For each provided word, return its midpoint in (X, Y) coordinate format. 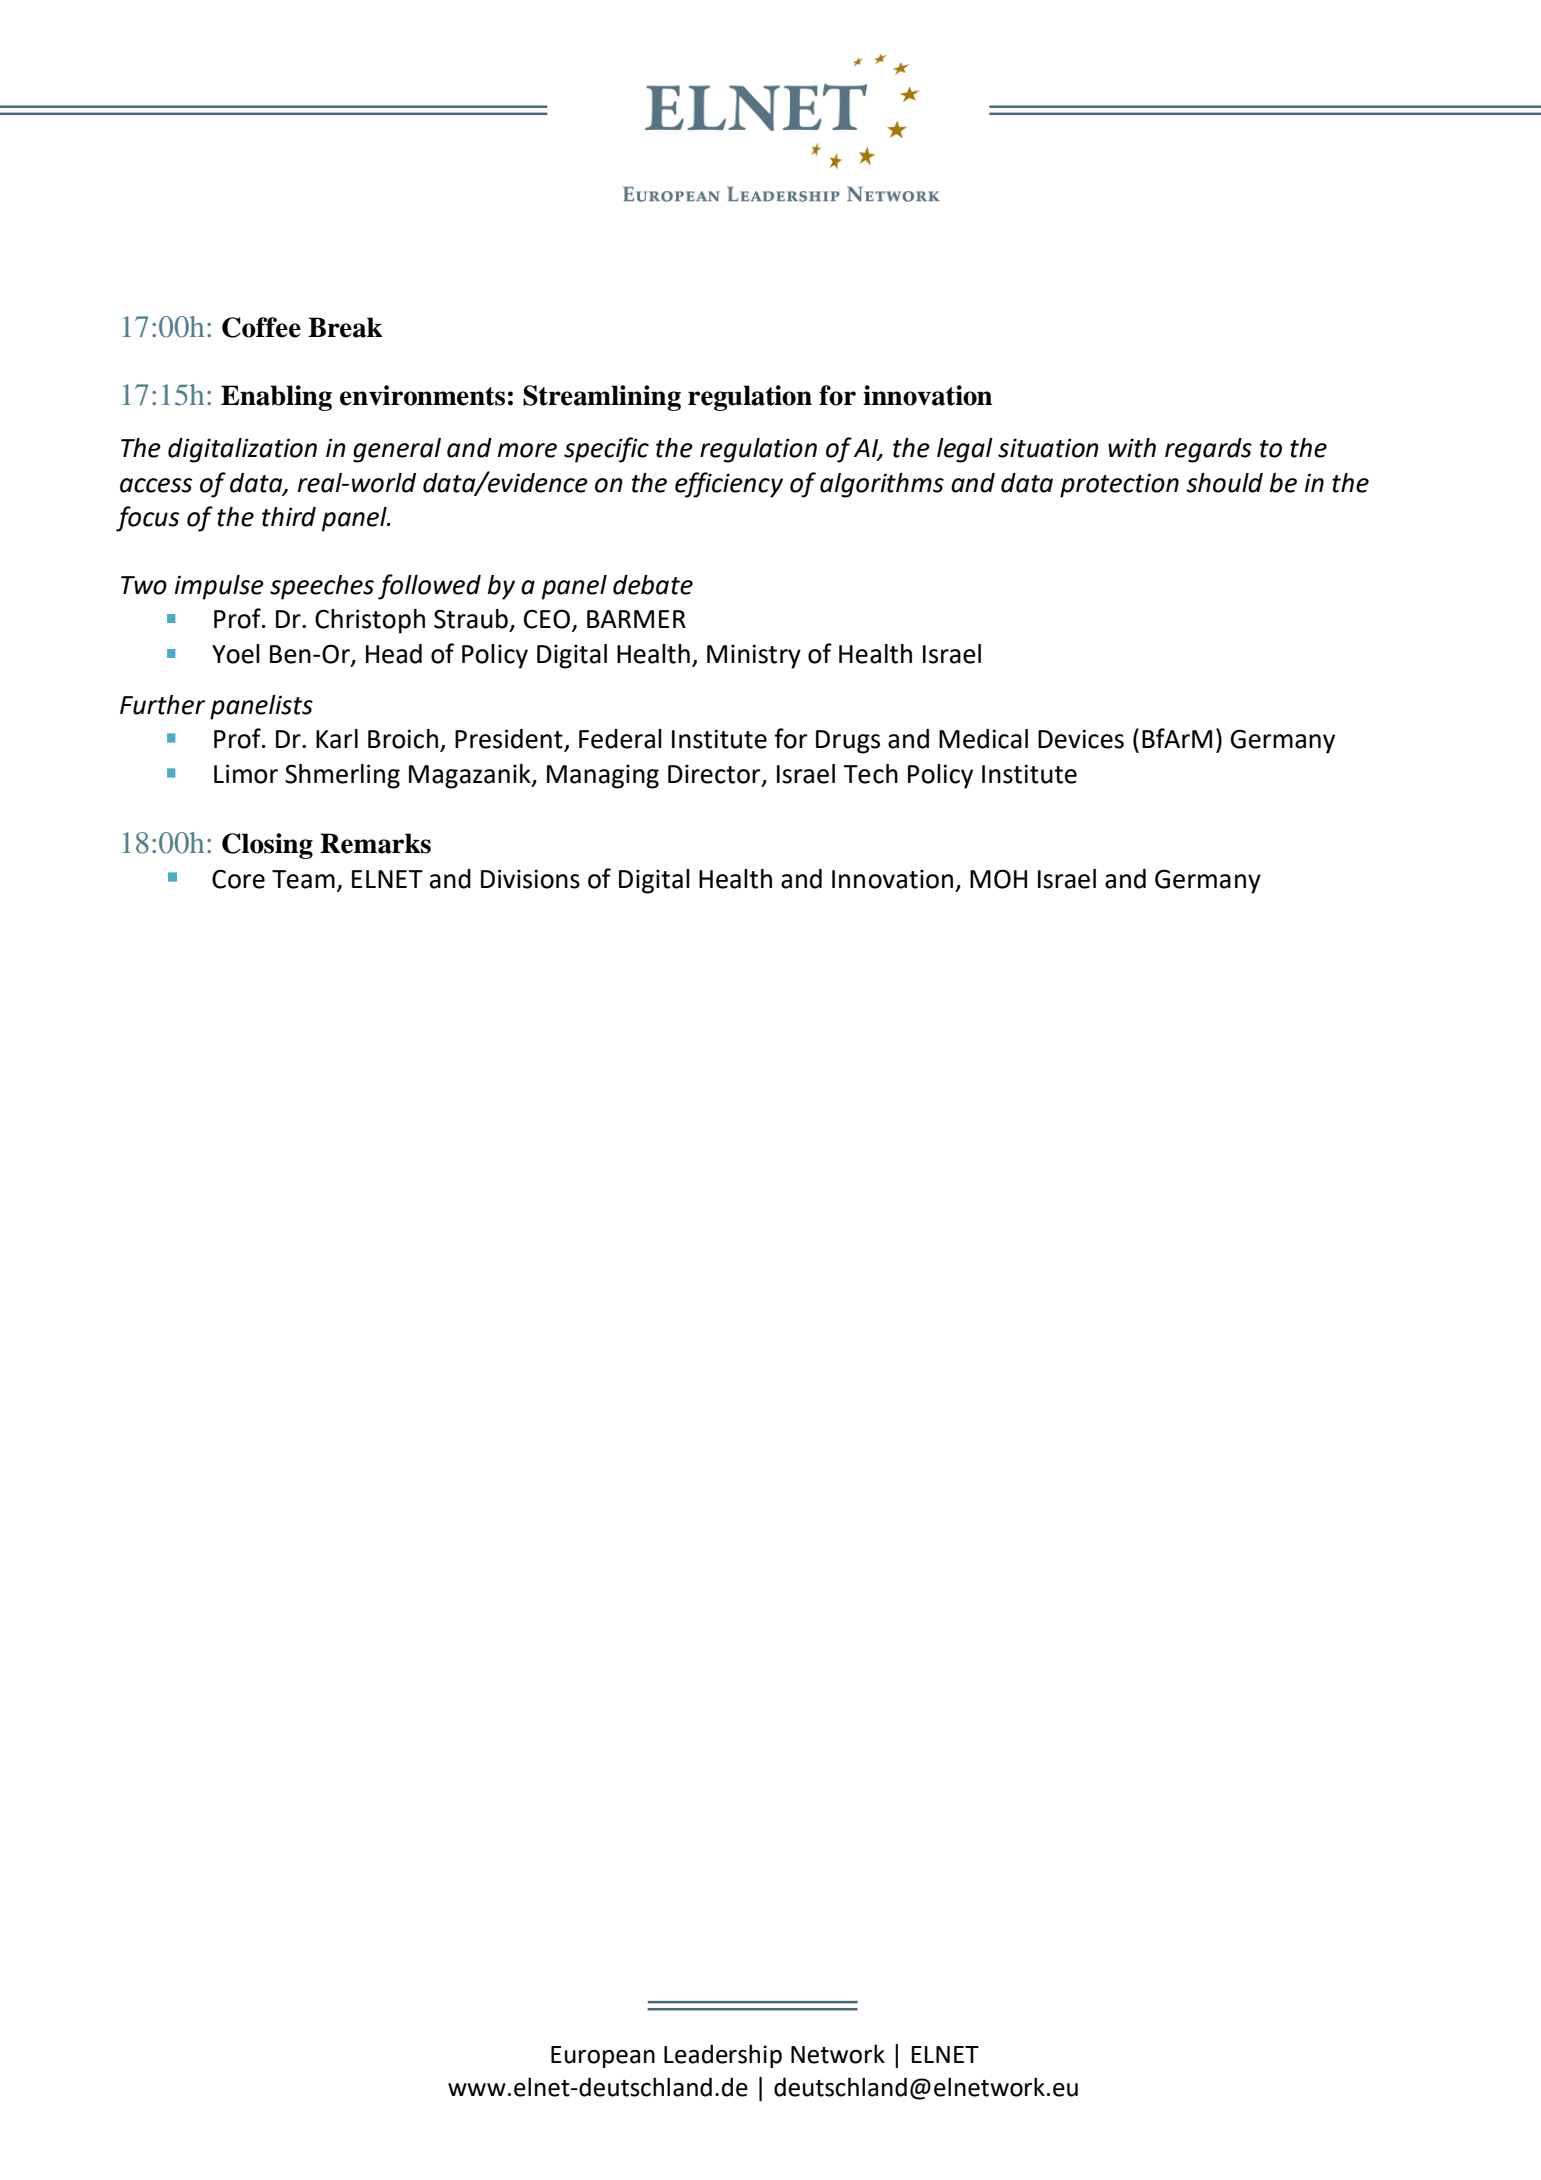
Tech (870, 774)
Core (238, 879)
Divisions (530, 879)
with (1132, 448)
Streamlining (602, 398)
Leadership (723, 2056)
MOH (998, 879)
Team (303, 879)
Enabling (276, 398)
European (603, 2057)
